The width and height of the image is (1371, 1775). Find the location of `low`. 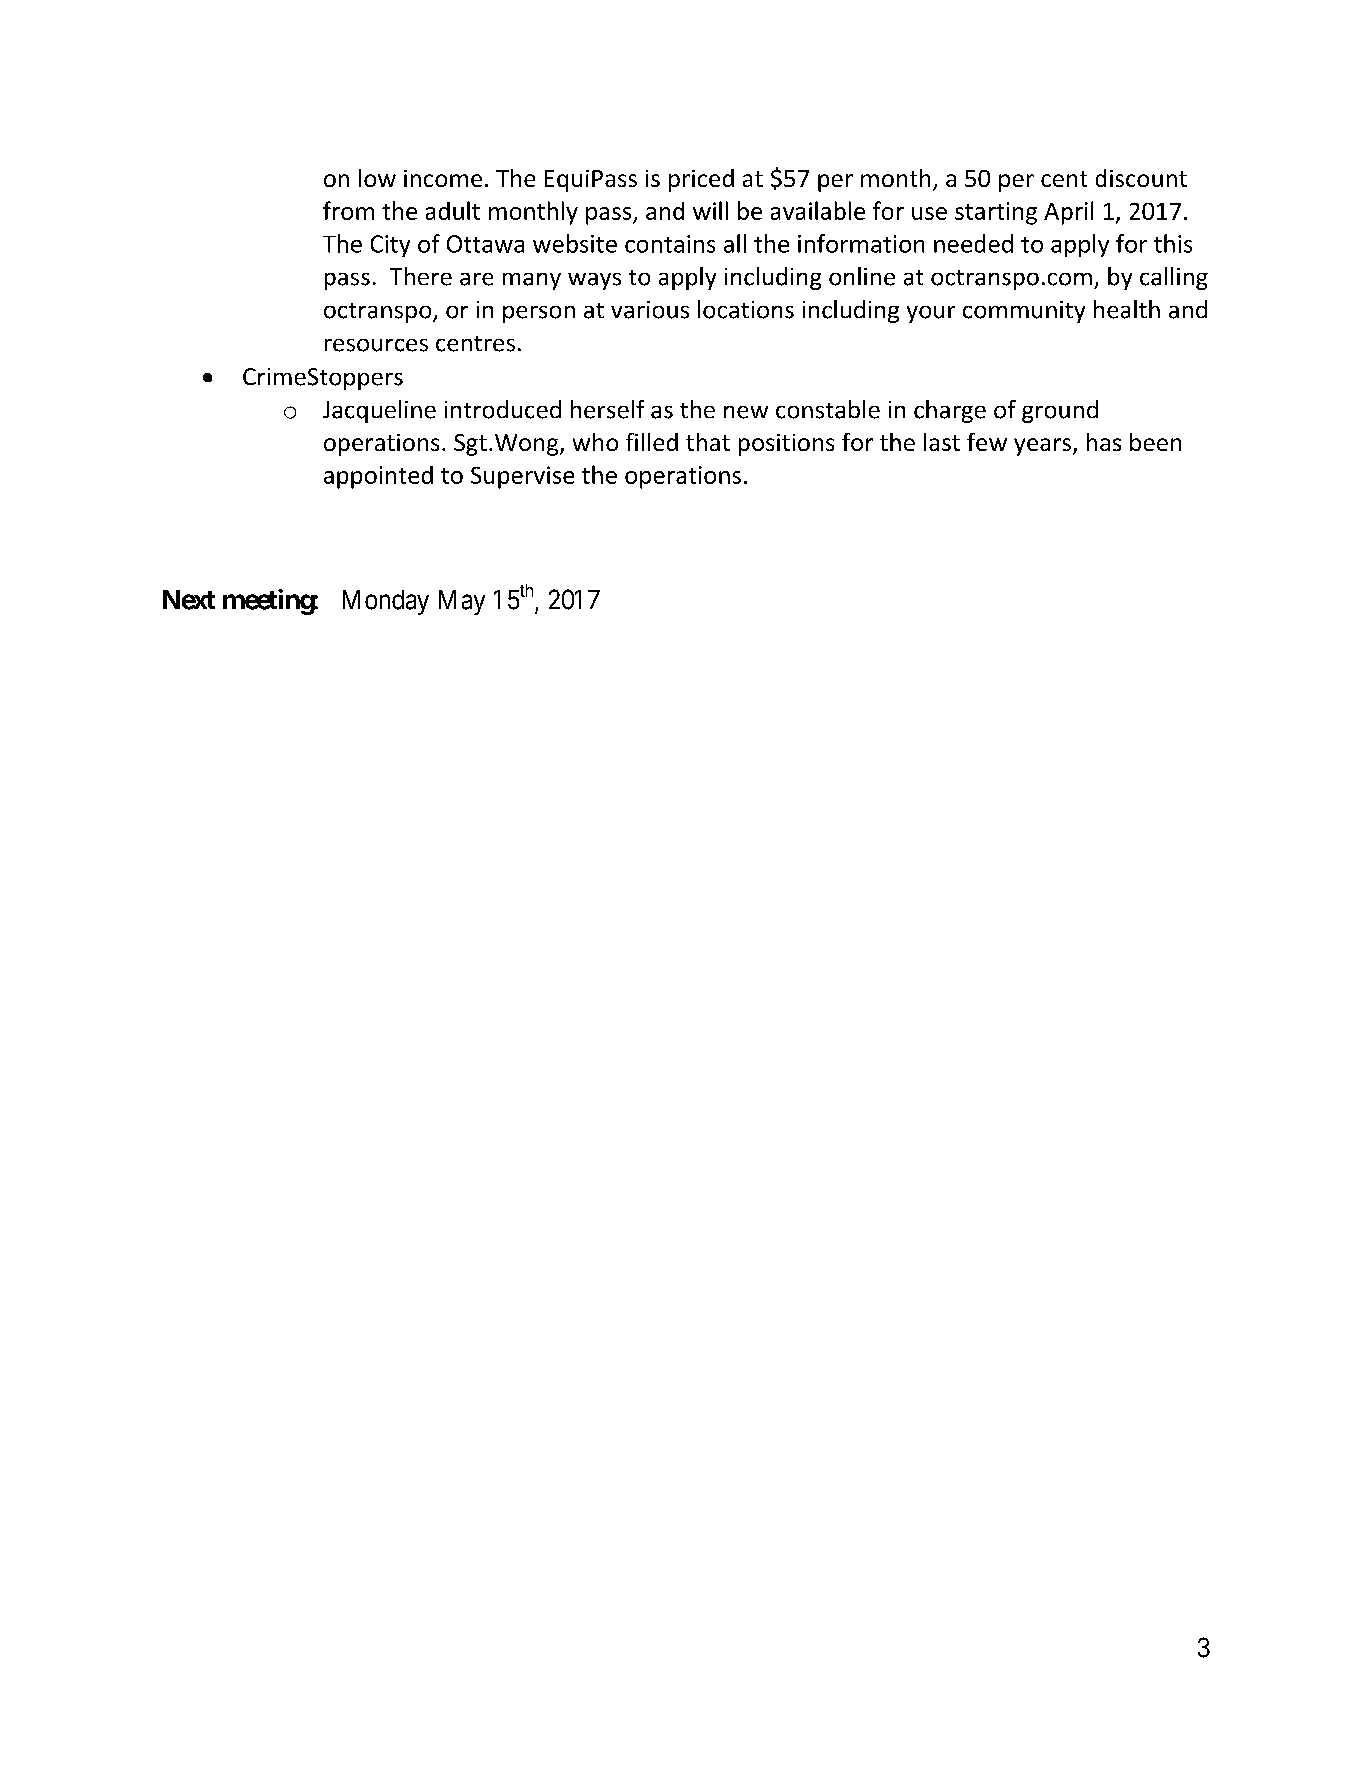

low is located at coordinates (377, 178).
